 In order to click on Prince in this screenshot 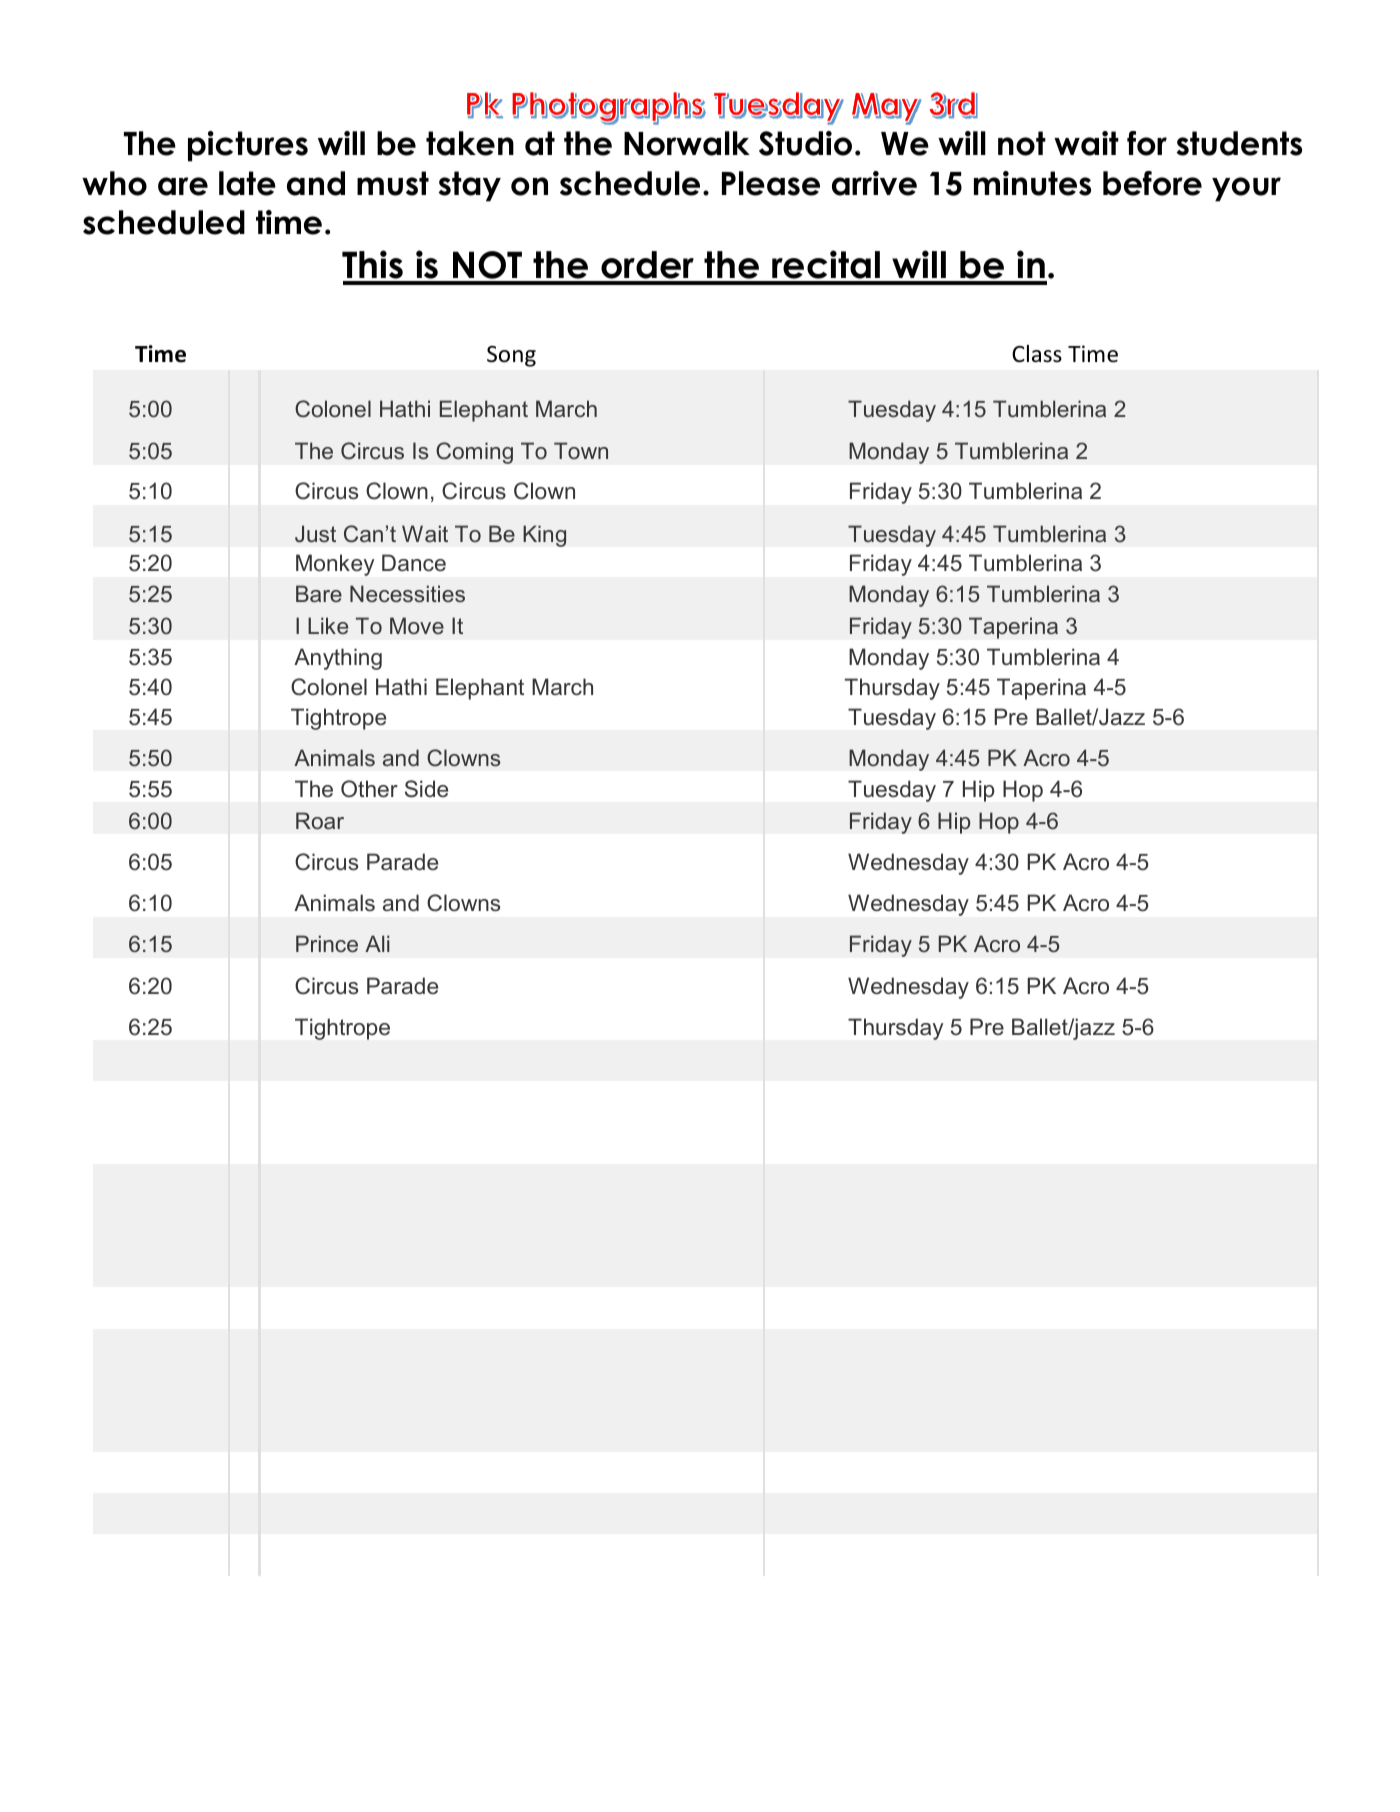, I will do `click(327, 943)`.
